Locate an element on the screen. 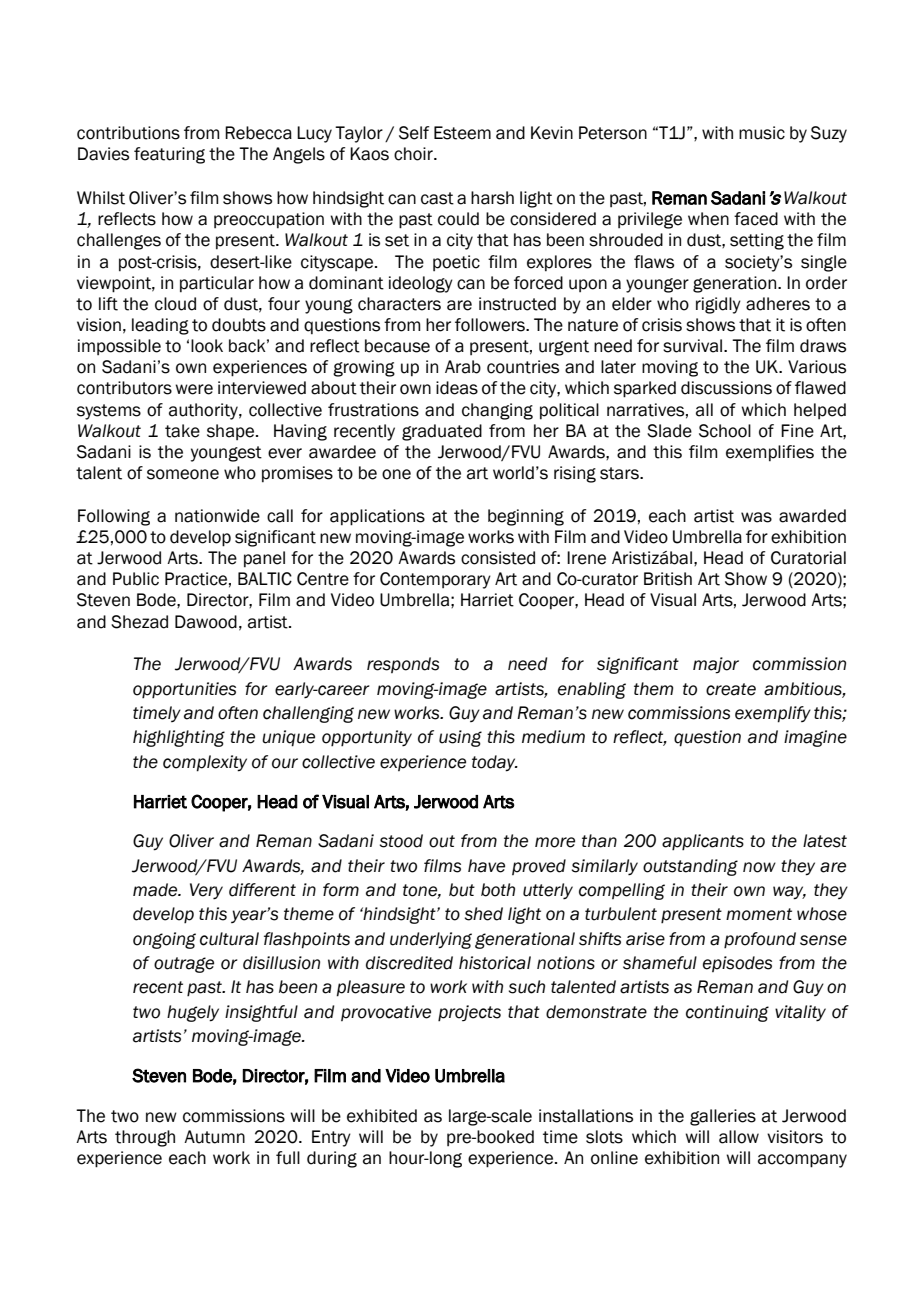 The image size is (924, 1308). exhibited is located at coordinates (382, 1116).
